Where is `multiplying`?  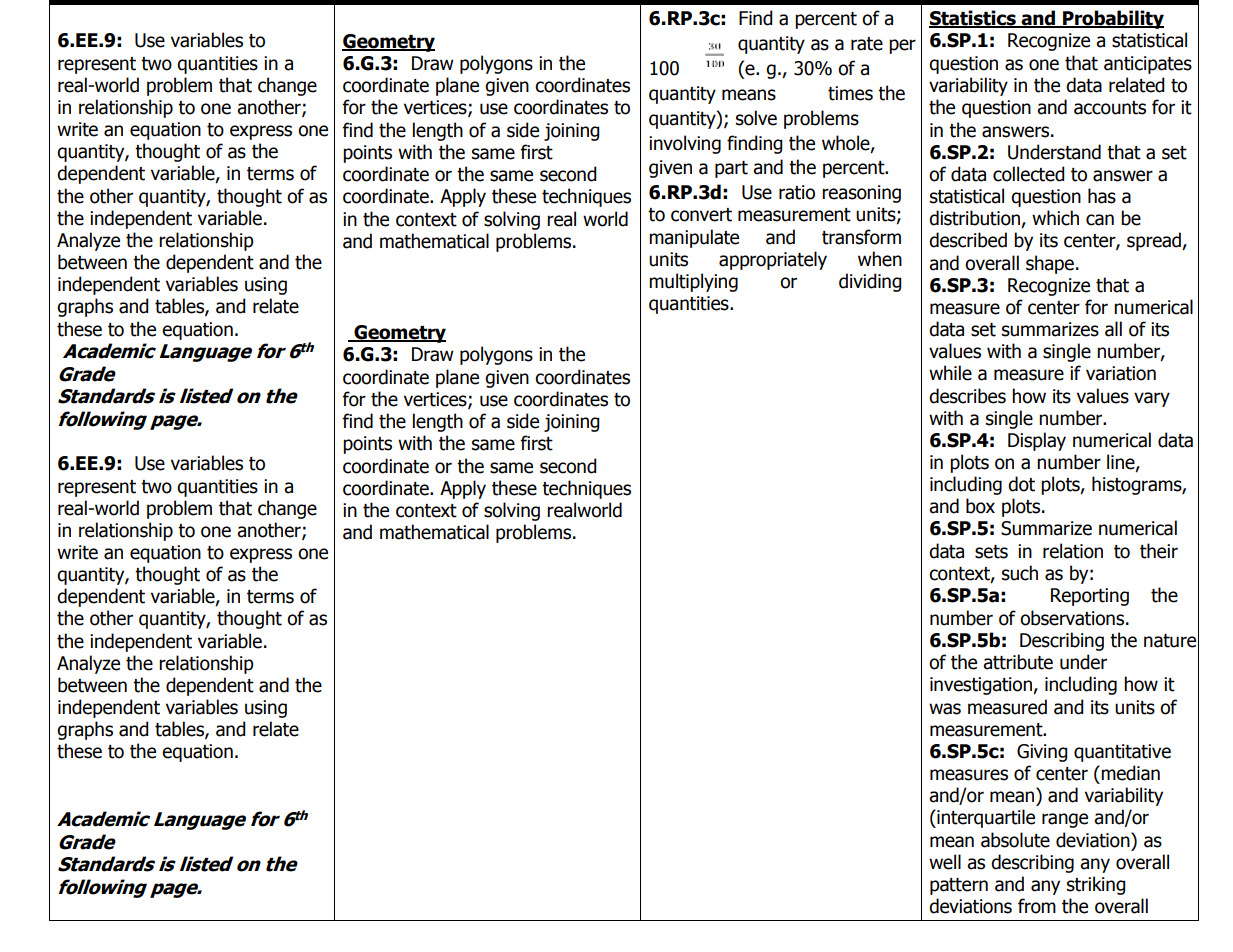 multiplying is located at coordinates (693, 282).
